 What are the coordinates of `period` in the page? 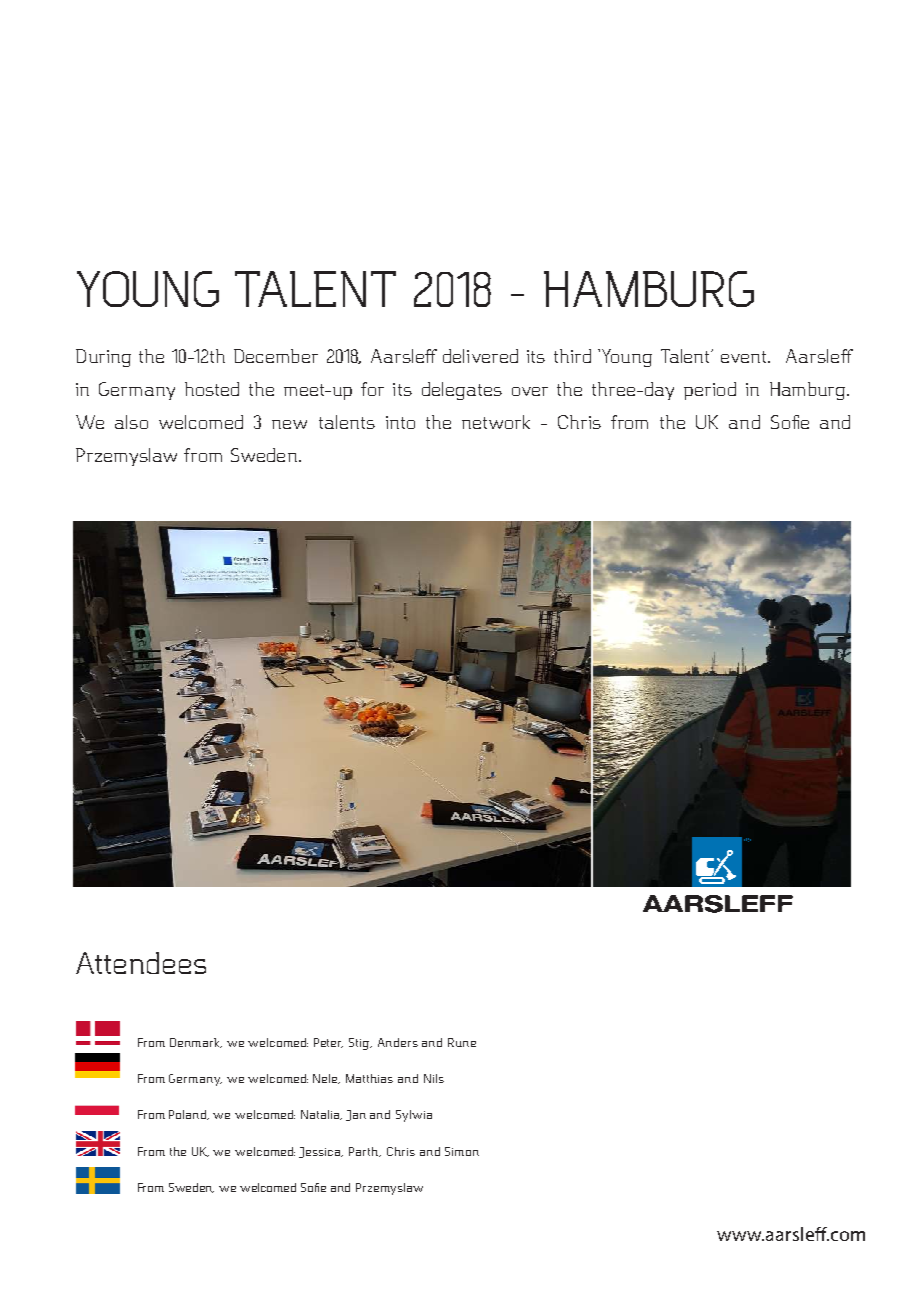 It's located at (710, 391).
